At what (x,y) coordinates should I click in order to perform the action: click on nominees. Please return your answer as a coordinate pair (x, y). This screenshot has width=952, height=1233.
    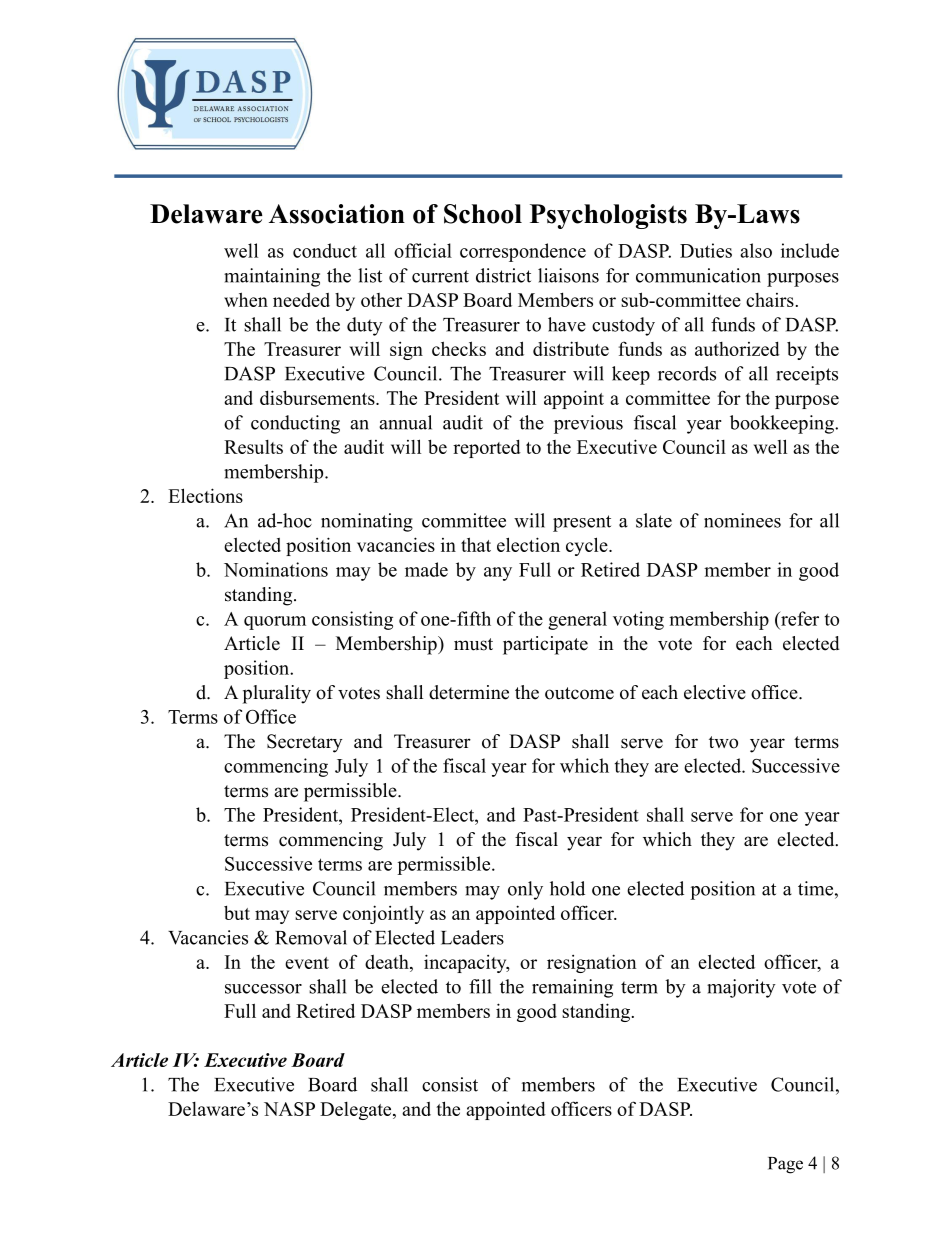
    Looking at the image, I should click on (742, 520).
